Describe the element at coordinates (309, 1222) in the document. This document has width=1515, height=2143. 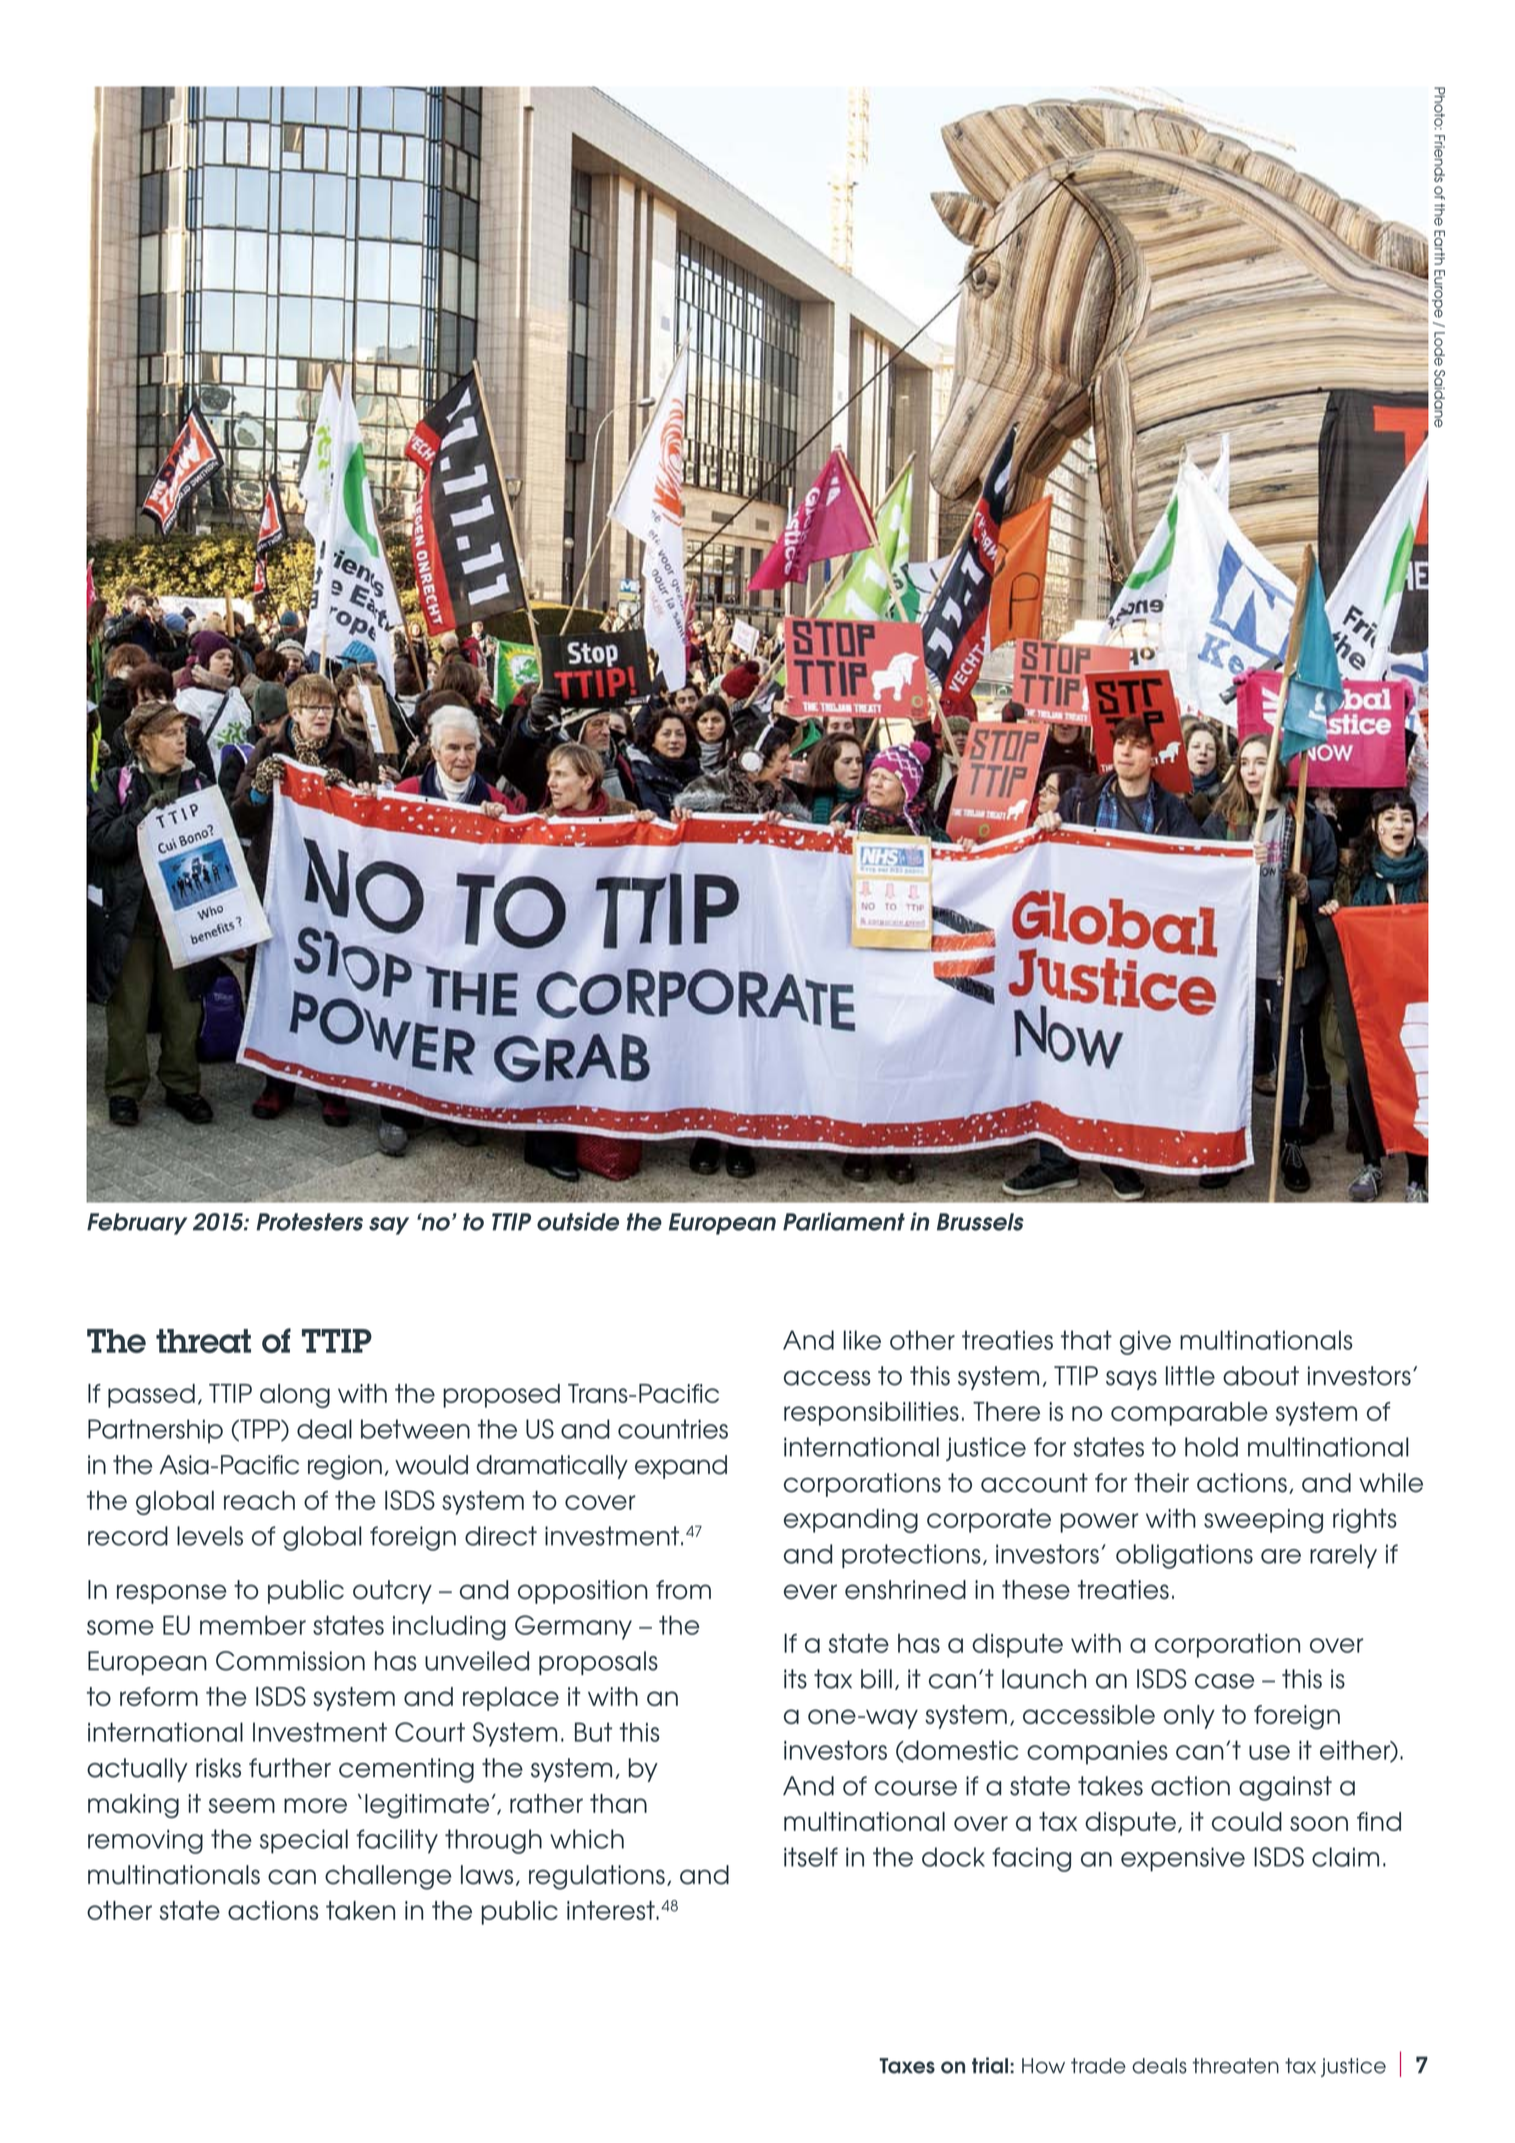
I see `Protesters` at that location.
